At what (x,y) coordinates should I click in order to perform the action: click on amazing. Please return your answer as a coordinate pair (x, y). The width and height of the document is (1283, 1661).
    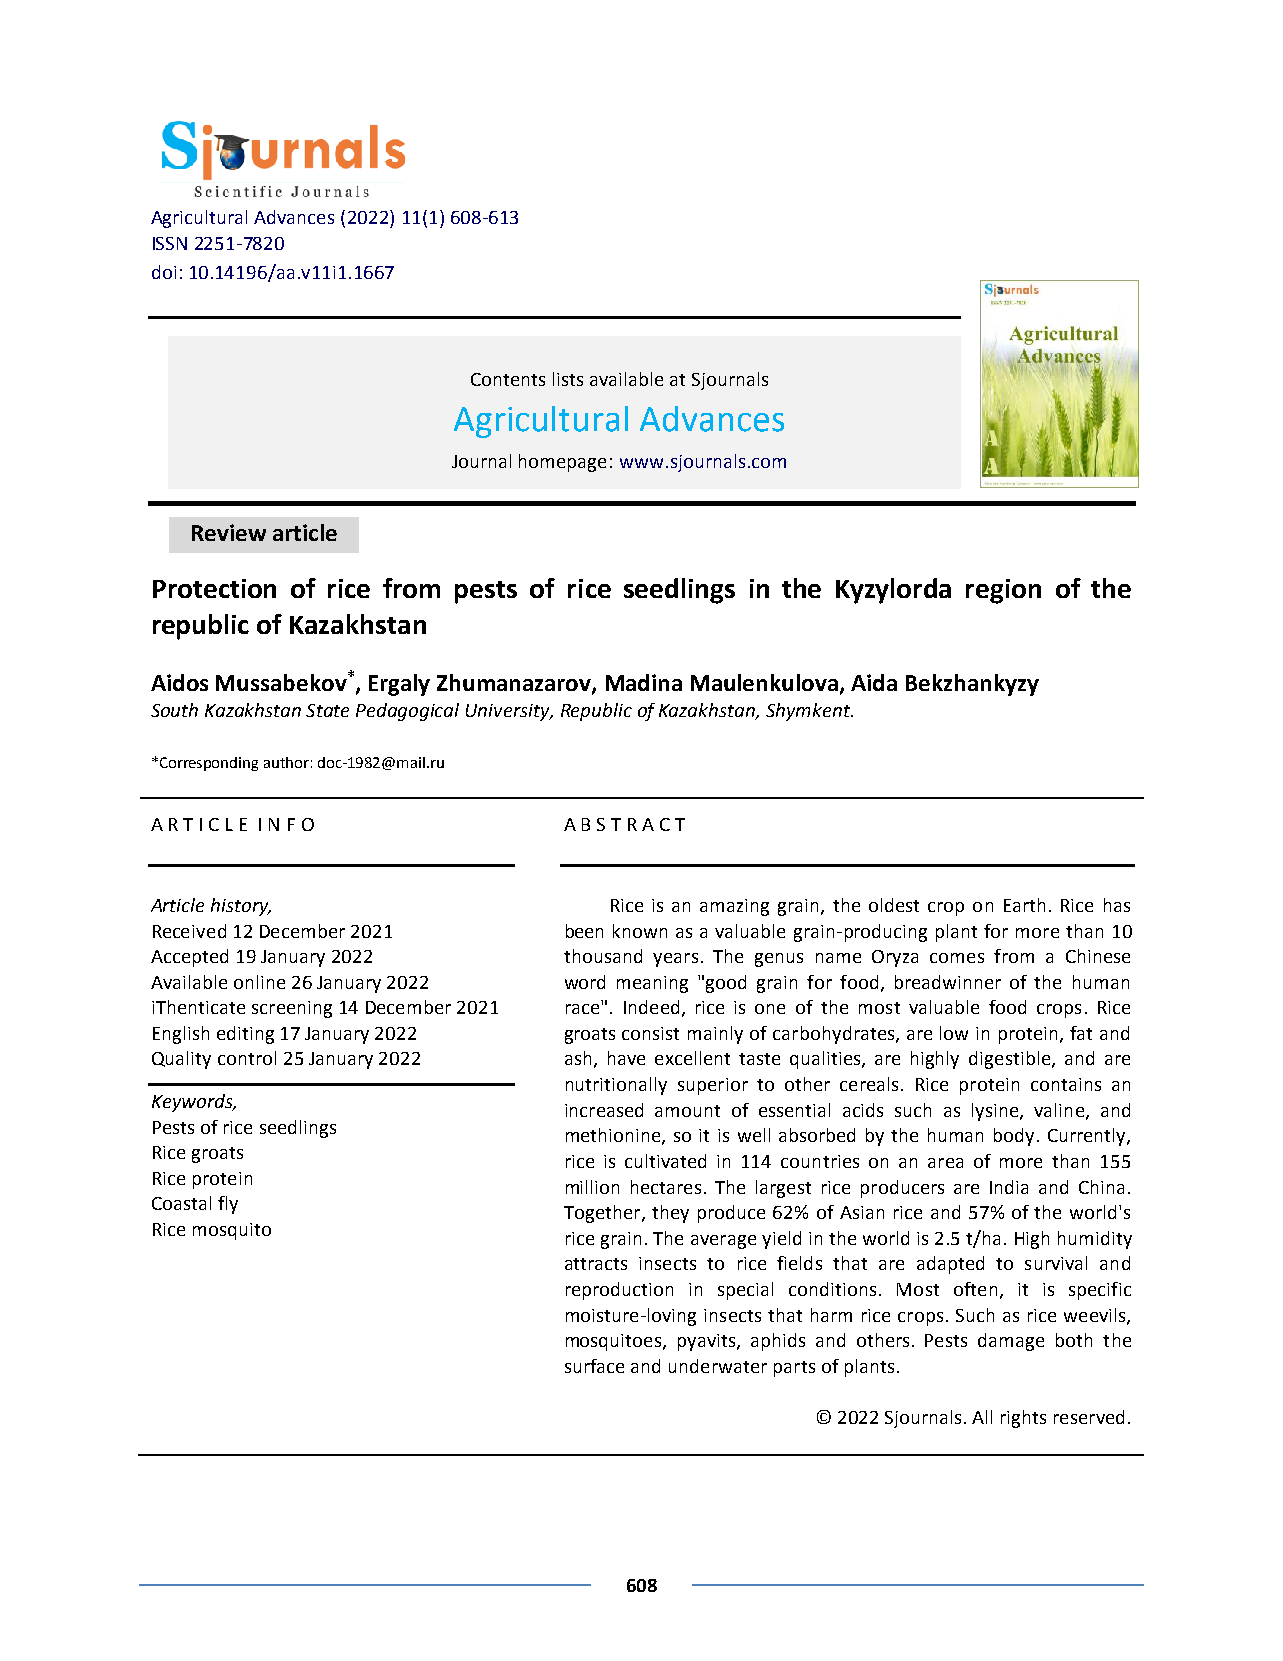
    Looking at the image, I should click on (734, 907).
